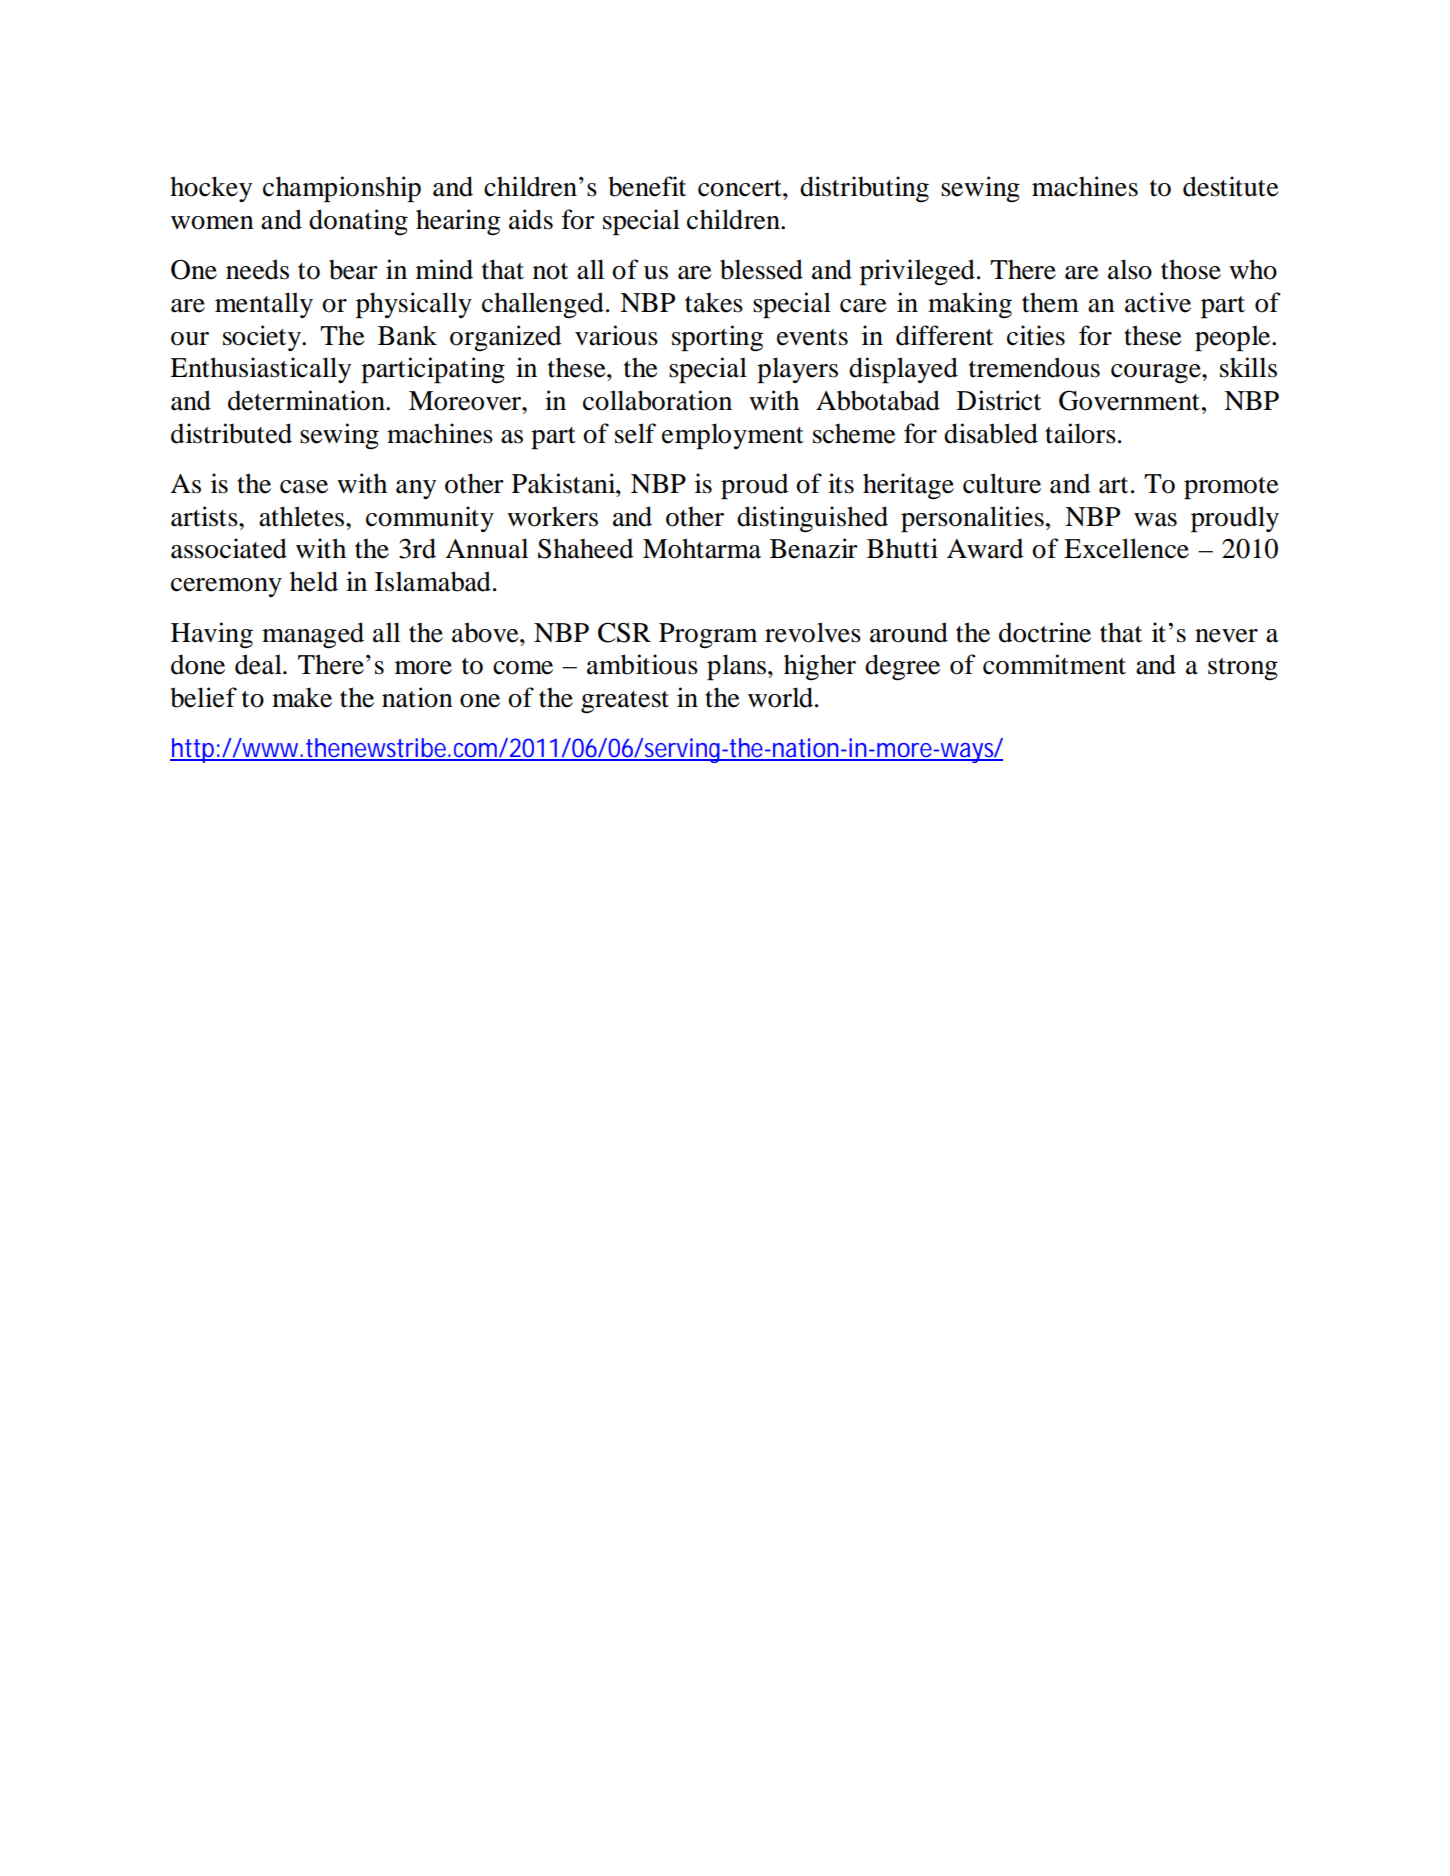 Image resolution: width=1450 pixels, height=1876 pixels. Describe the element at coordinates (797, 370) in the image. I see `players` at that location.
